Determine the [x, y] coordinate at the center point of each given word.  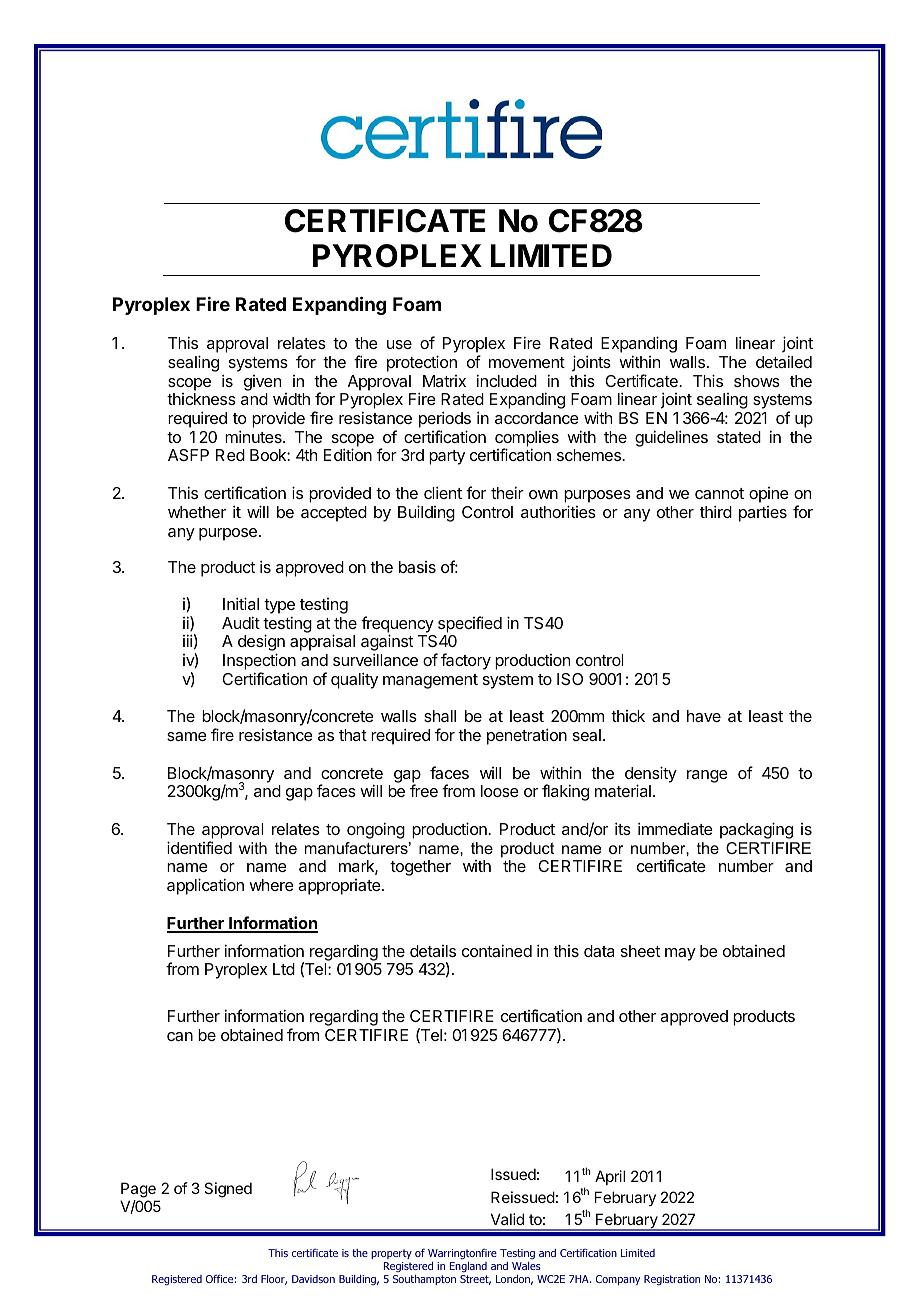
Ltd [284, 969]
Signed [228, 1190]
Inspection [259, 661]
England [468, 1267]
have [704, 716]
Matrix [444, 381]
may [680, 954]
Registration [672, 1280]
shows [757, 381]
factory [466, 661]
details [433, 951]
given [262, 383]
